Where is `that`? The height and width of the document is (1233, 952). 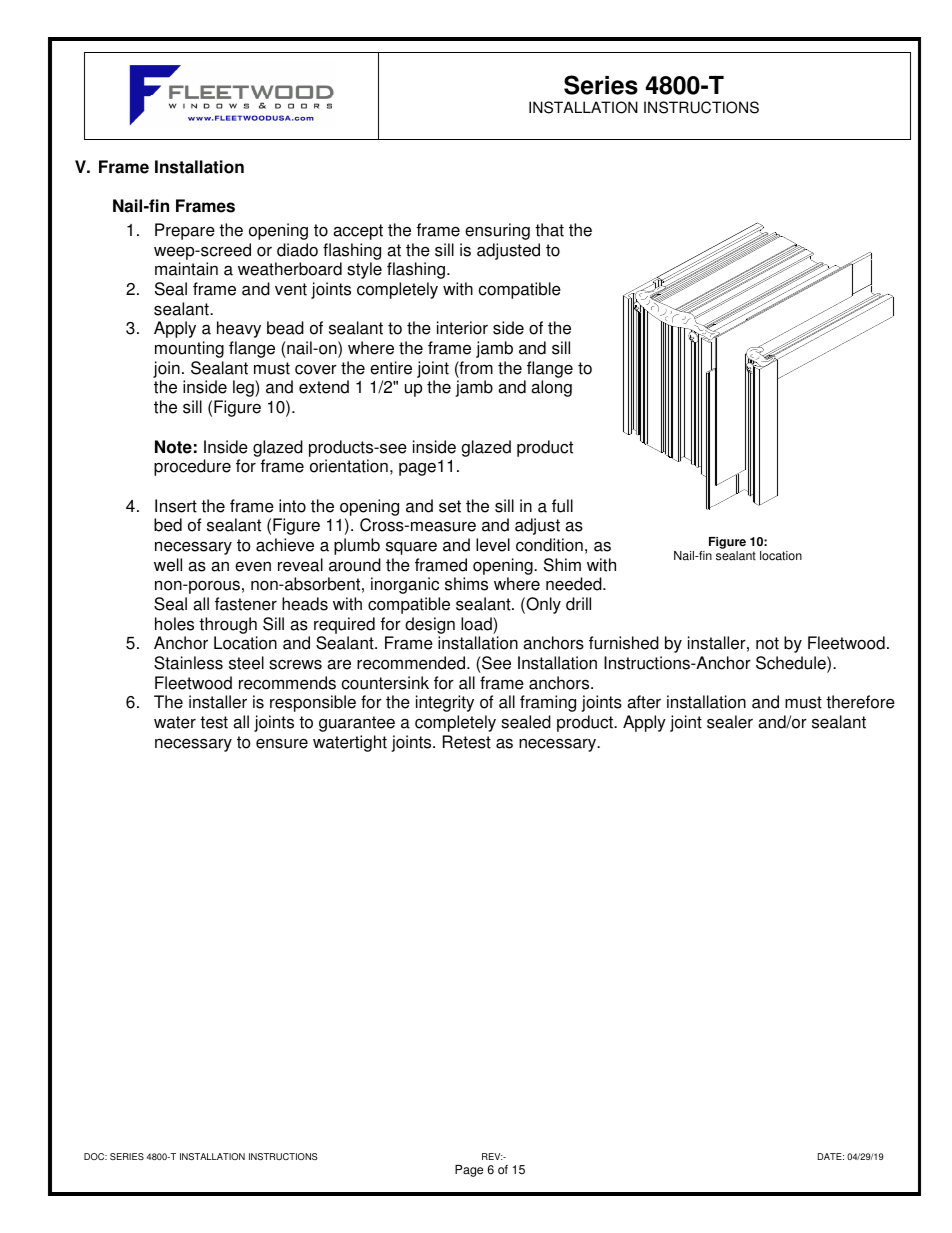 that is located at coordinates (549, 230).
